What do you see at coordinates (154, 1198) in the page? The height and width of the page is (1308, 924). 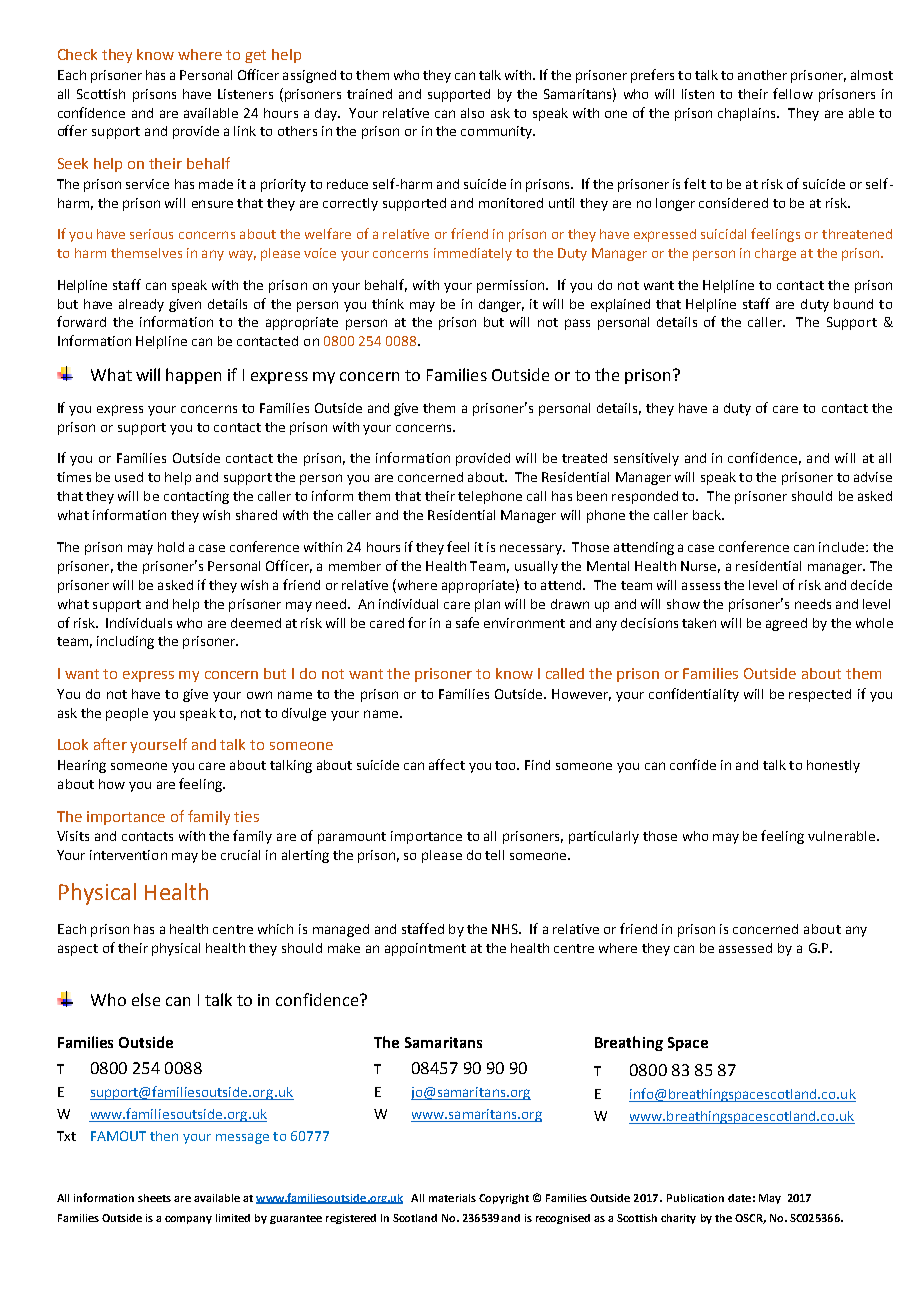 I see `sheets` at bounding box center [154, 1198].
